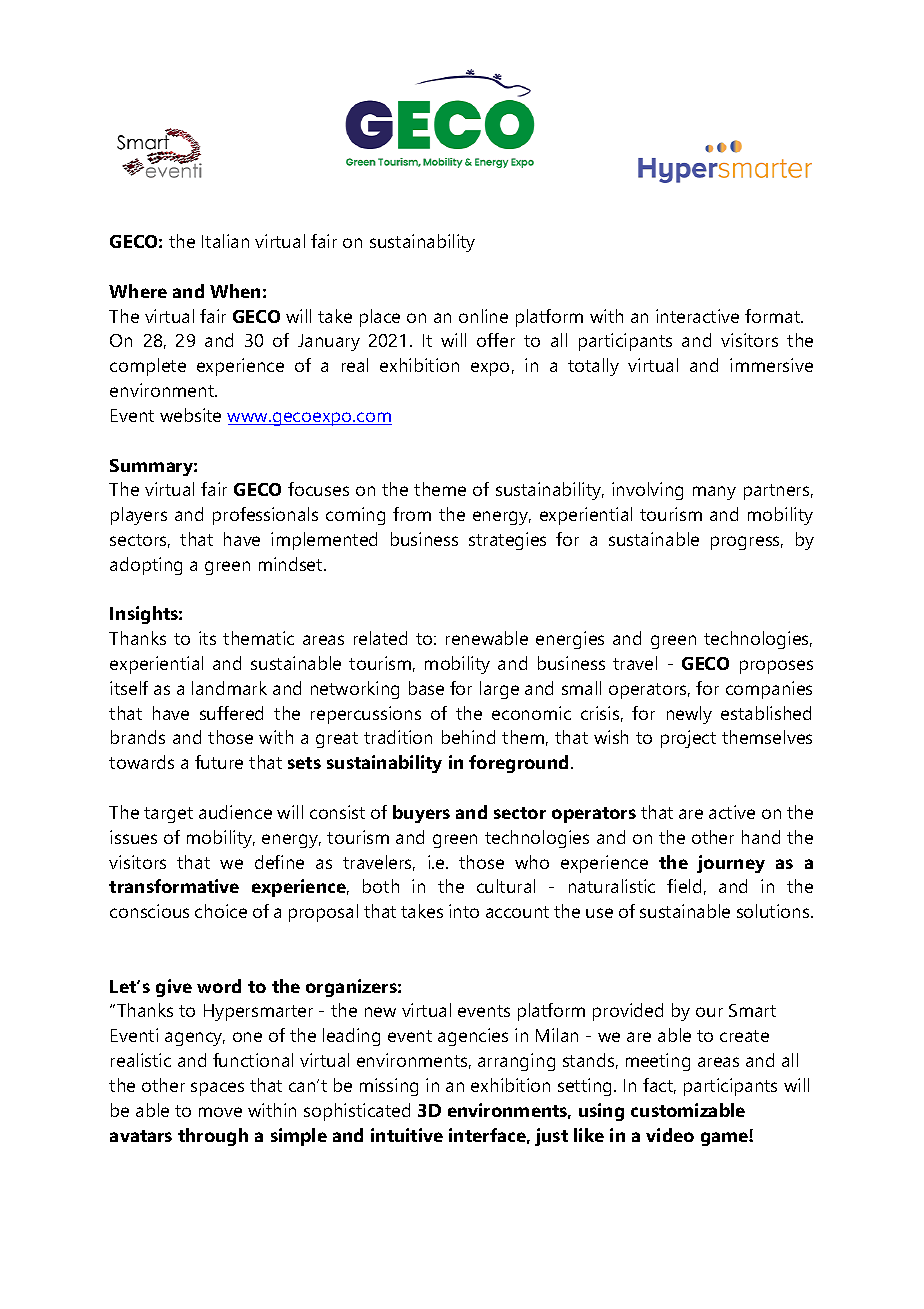 This image has height=1309, width=924. I want to click on journey, so click(731, 864).
